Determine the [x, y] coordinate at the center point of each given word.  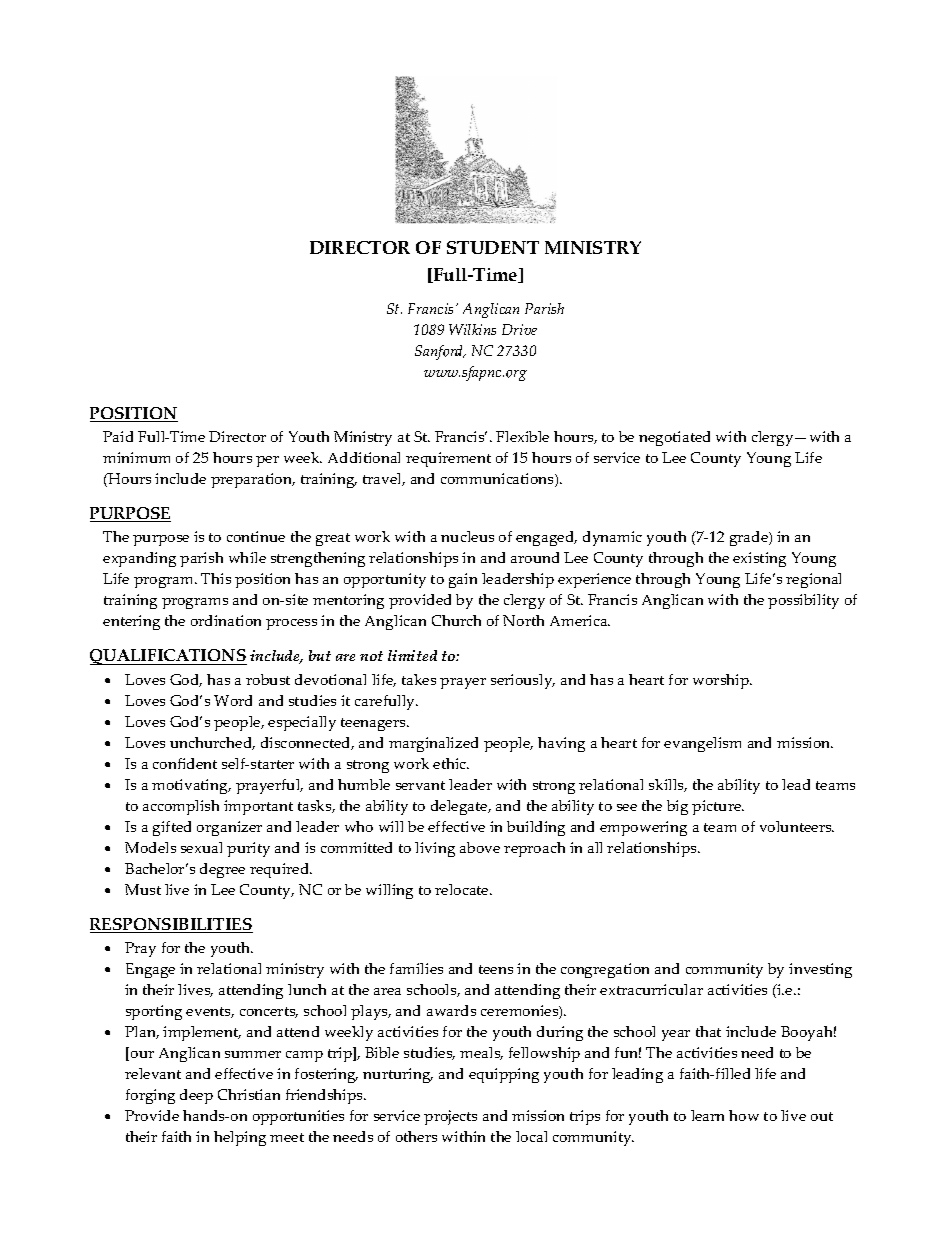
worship [722, 681]
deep [196, 1096]
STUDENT [493, 247]
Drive [519, 329]
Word [233, 700]
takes [419, 679]
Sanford [440, 352]
